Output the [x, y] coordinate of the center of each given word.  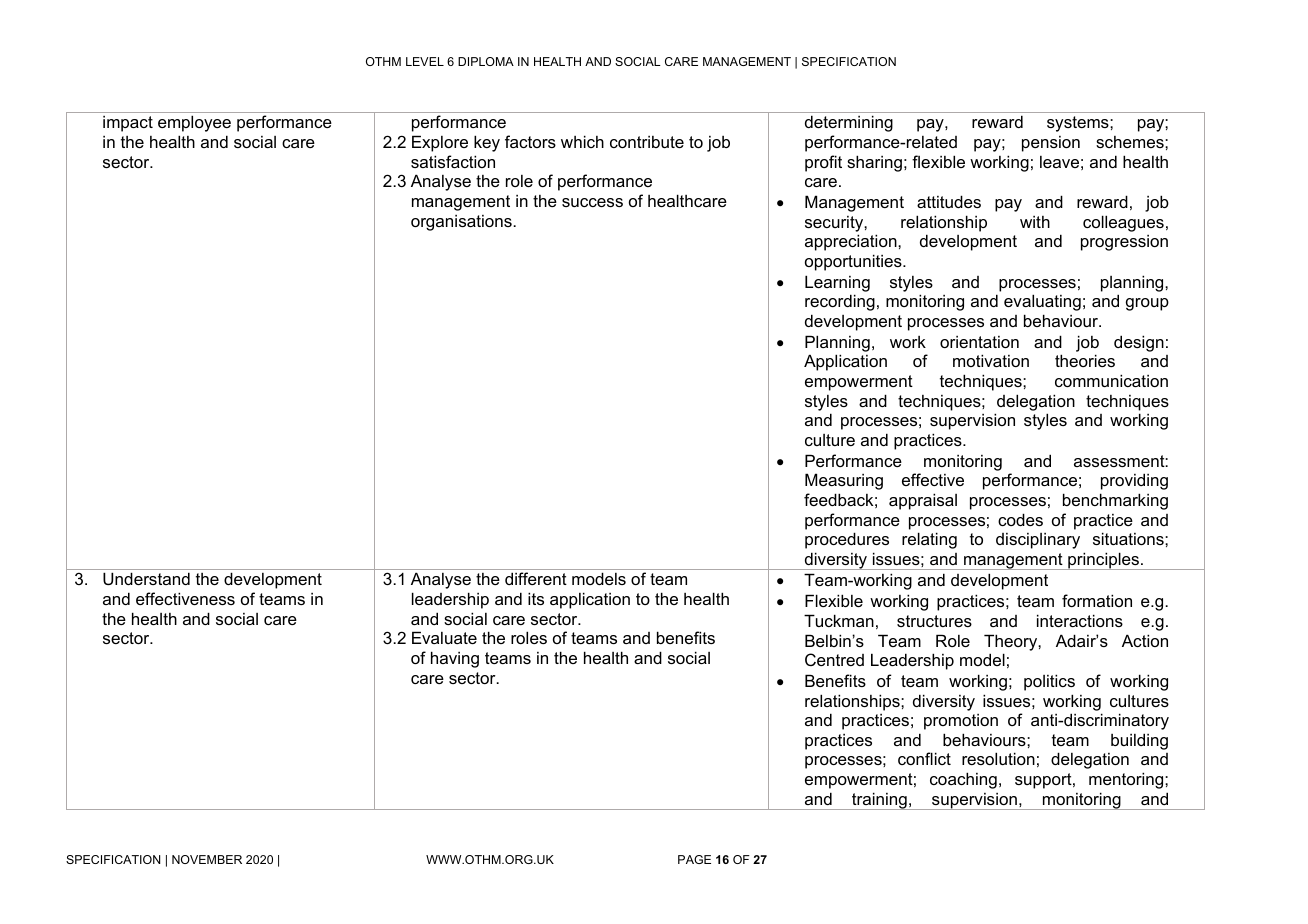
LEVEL [425, 61]
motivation [991, 360]
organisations [462, 223]
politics [1049, 682]
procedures [847, 540]
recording [840, 302]
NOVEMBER [207, 859]
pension [1051, 144]
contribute [647, 142]
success [592, 202]
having [455, 659]
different [536, 578]
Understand [146, 578]
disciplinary [1038, 541]
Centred [834, 659]
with [1035, 222]
